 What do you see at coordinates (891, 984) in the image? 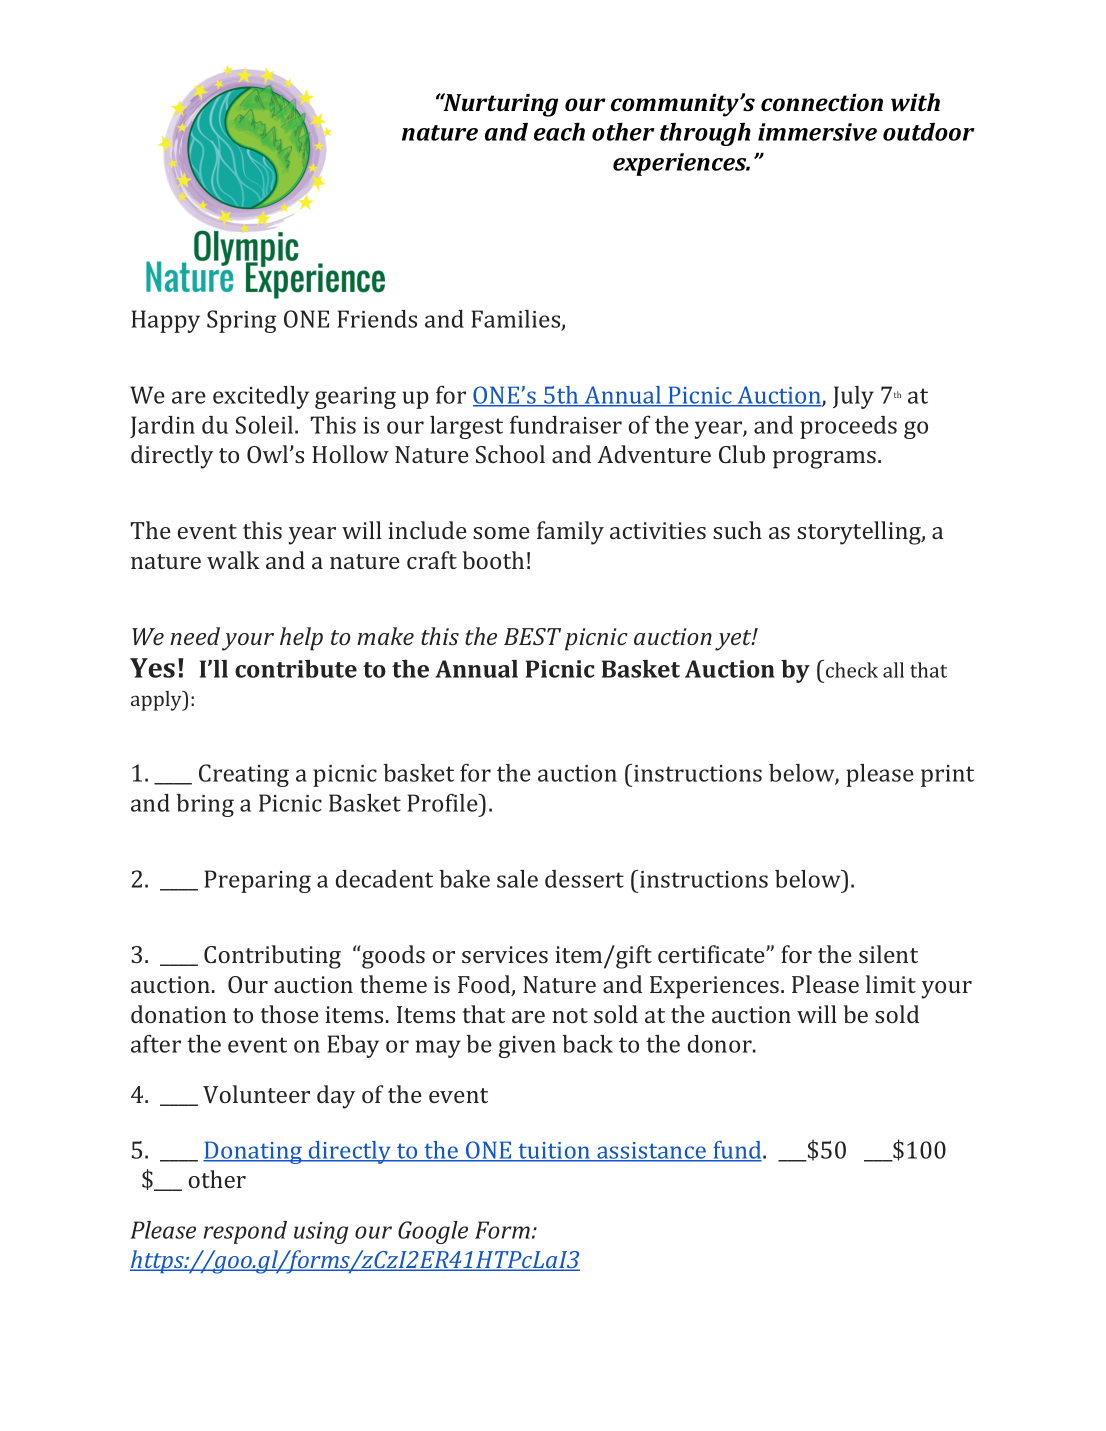
I see `limit` at bounding box center [891, 984].
